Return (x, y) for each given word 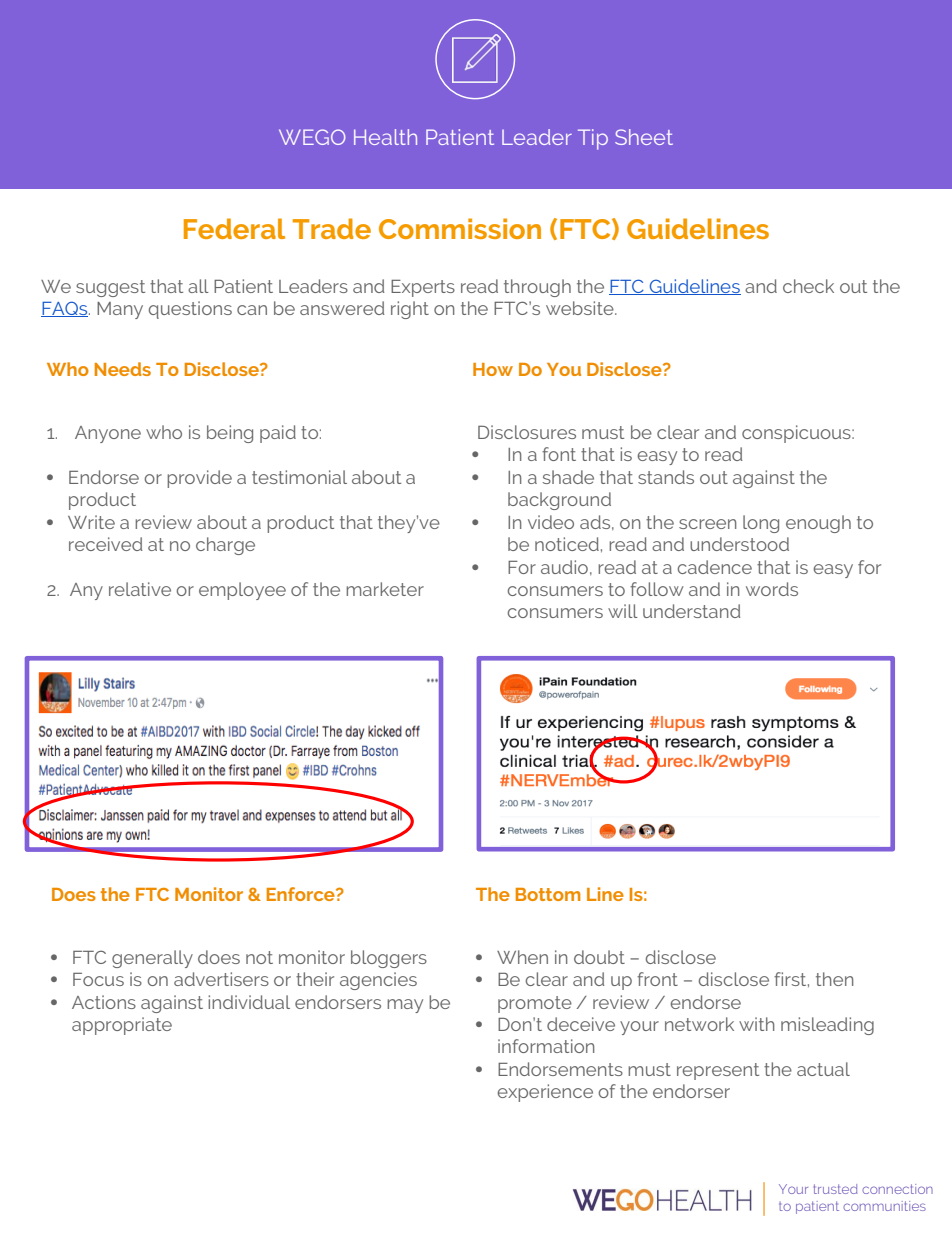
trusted (836, 1189)
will (623, 611)
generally (152, 959)
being (230, 434)
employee (242, 591)
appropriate (122, 1026)
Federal (234, 228)
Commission (460, 228)
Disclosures (527, 432)
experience (545, 1093)
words (772, 589)
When (522, 957)
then (835, 979)
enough (818, 524)
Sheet (644, 137)
